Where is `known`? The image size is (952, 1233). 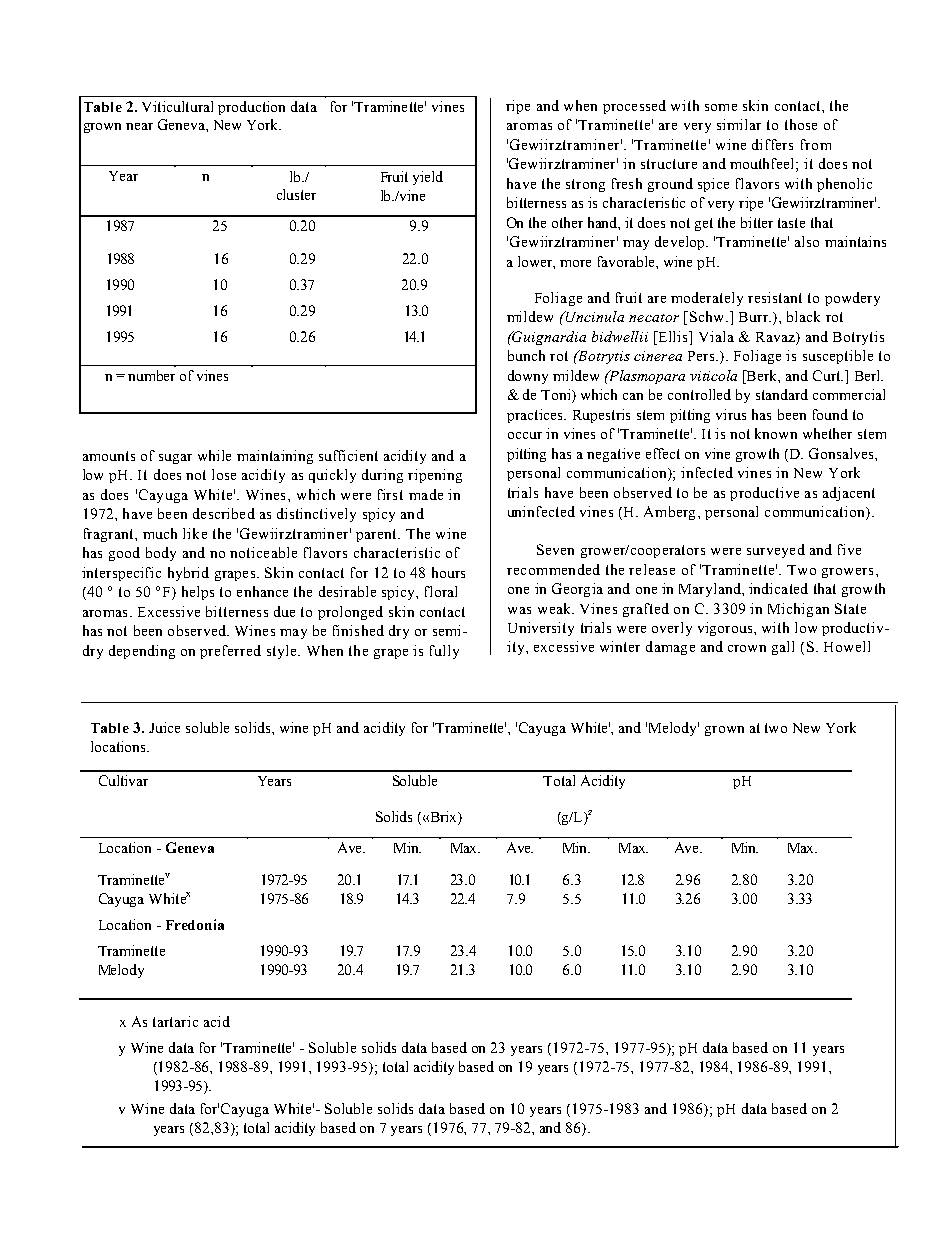 known is located at coordinates (776, 433).
